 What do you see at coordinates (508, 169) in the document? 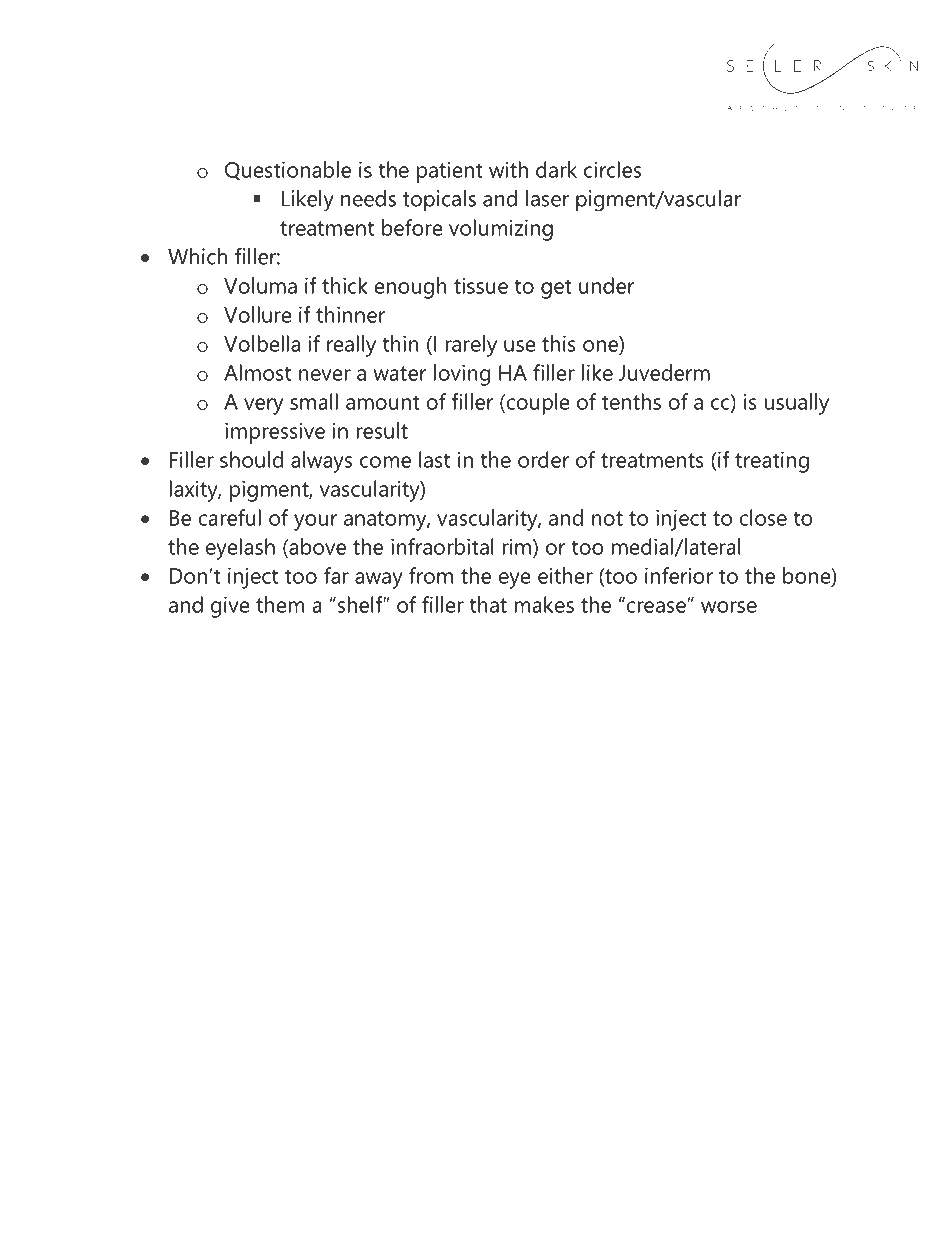
I see `with` at bounding box center [508, 169].
